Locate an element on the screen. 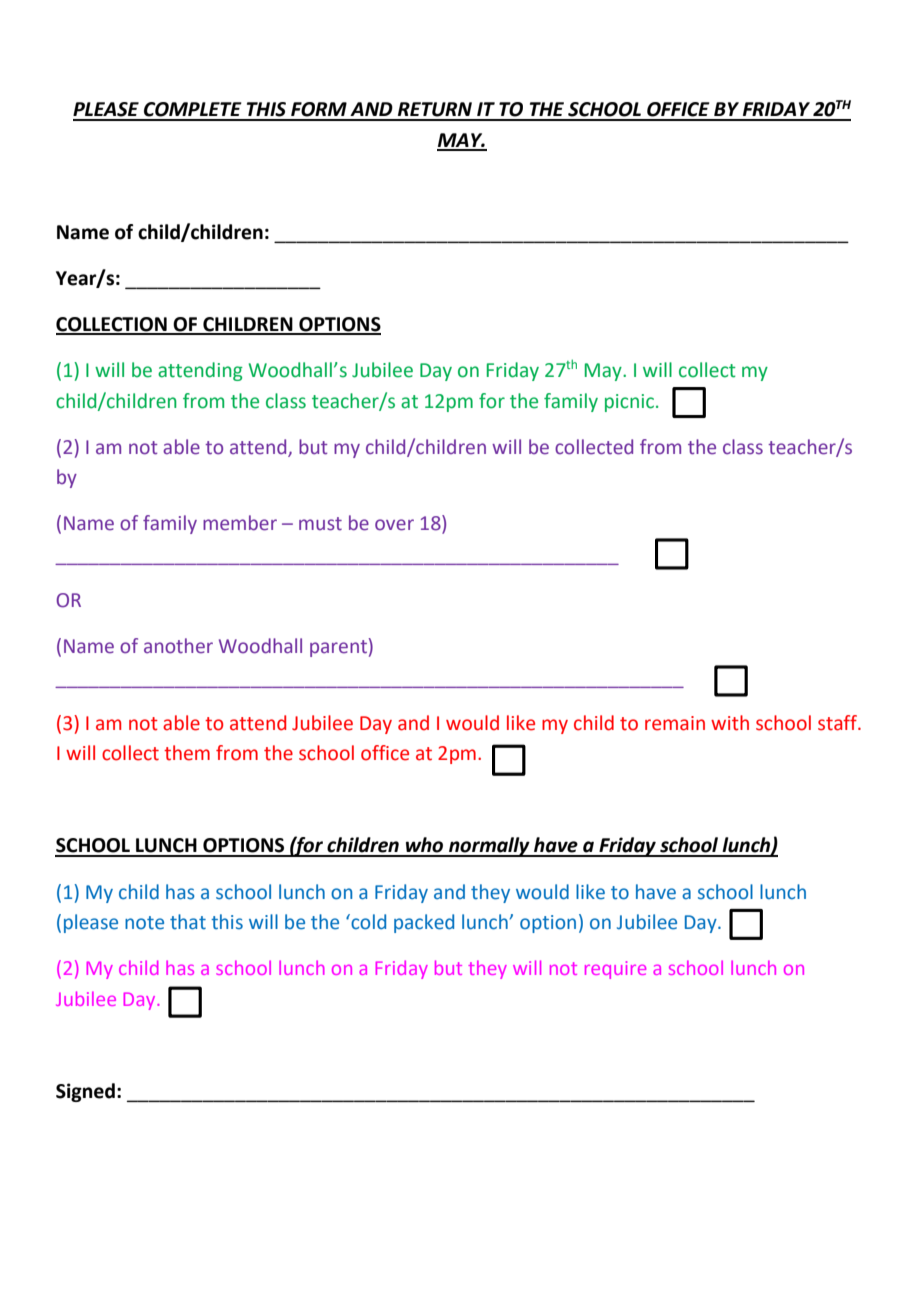 This screenshot has height=1308, width=924. another is located at coordinates (178, 646).
